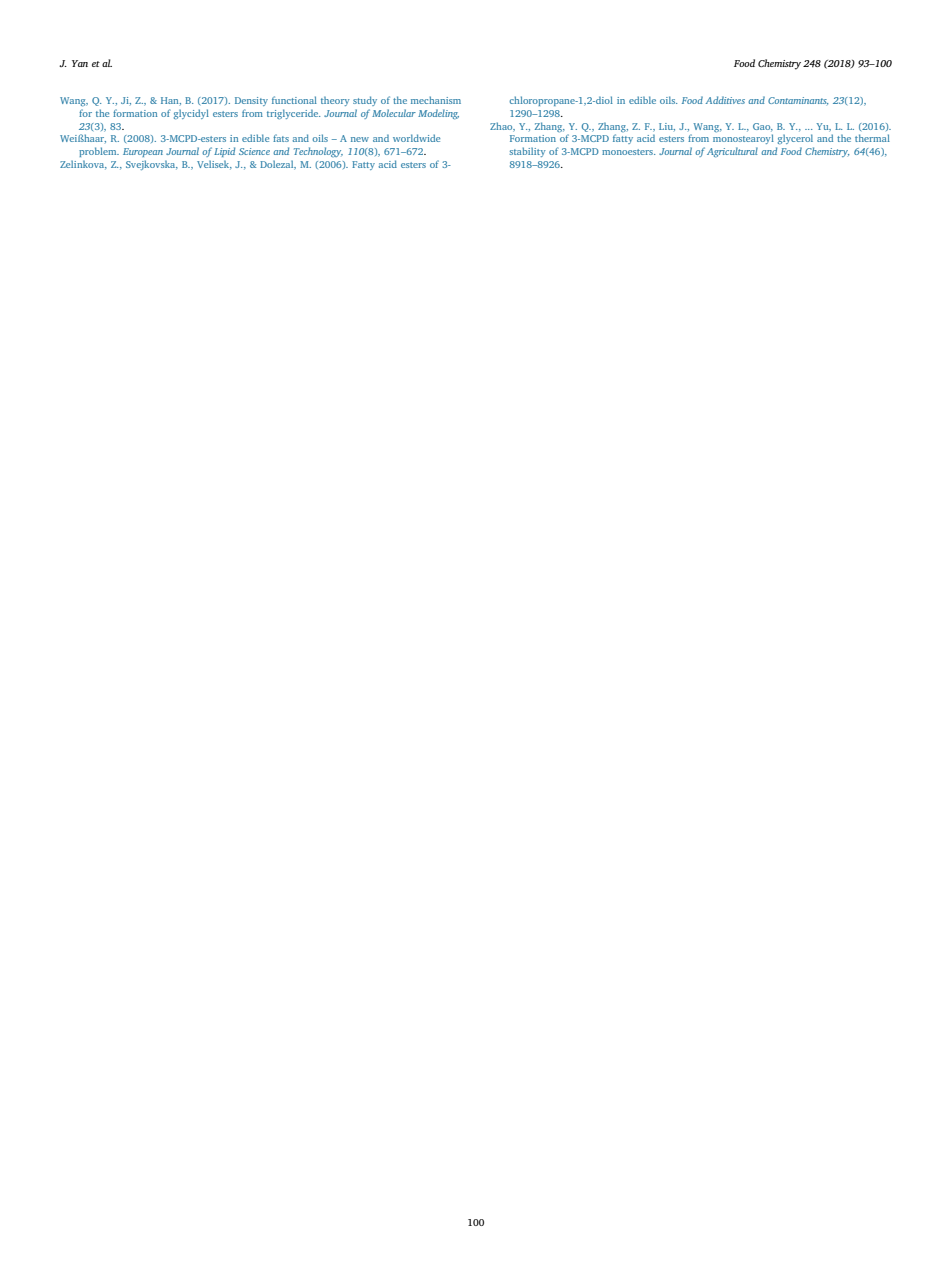 The height and width of the screenshot is (1270, 952). I want to click on mechanism, so click(436, 100).
